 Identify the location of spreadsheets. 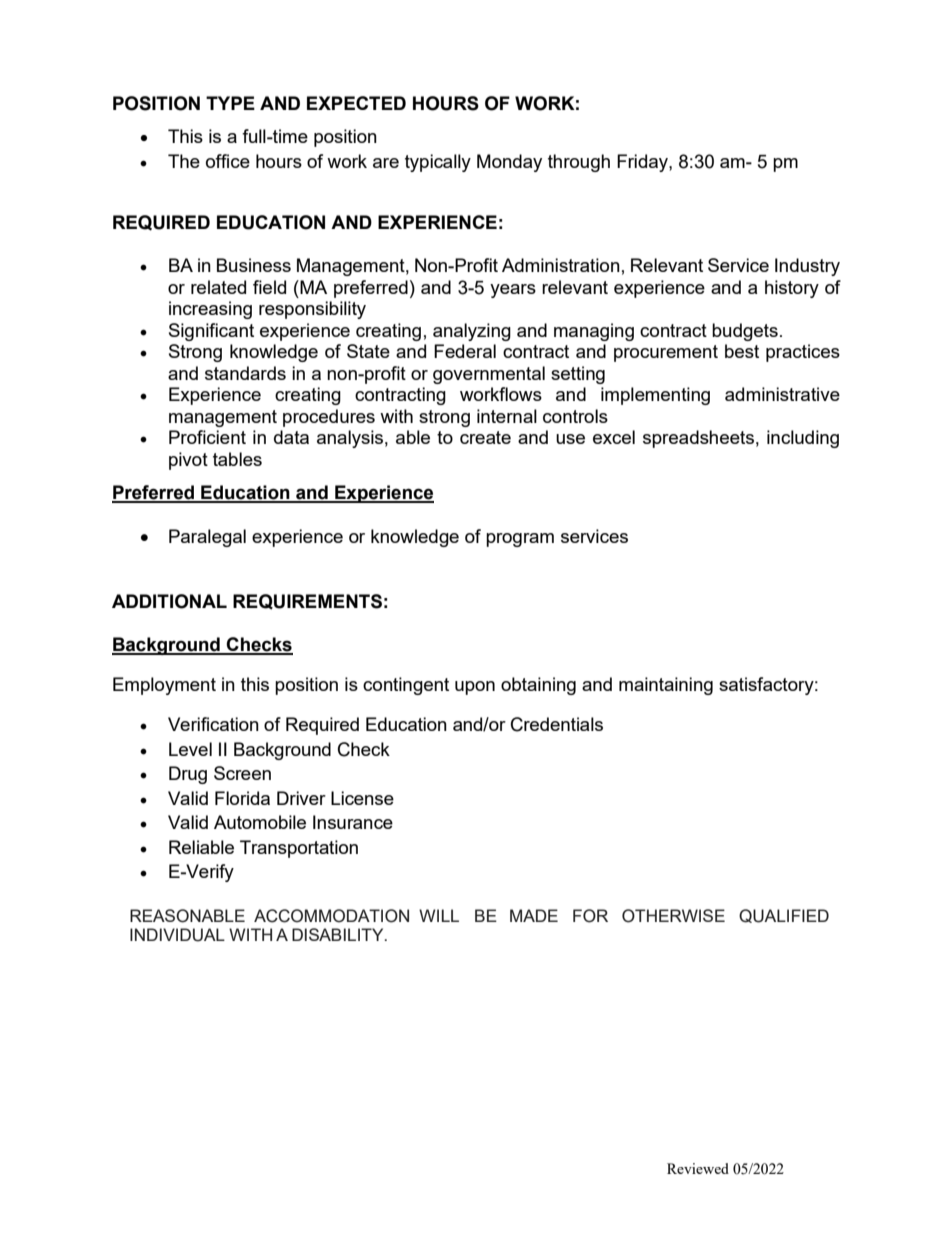
(698, 439).
